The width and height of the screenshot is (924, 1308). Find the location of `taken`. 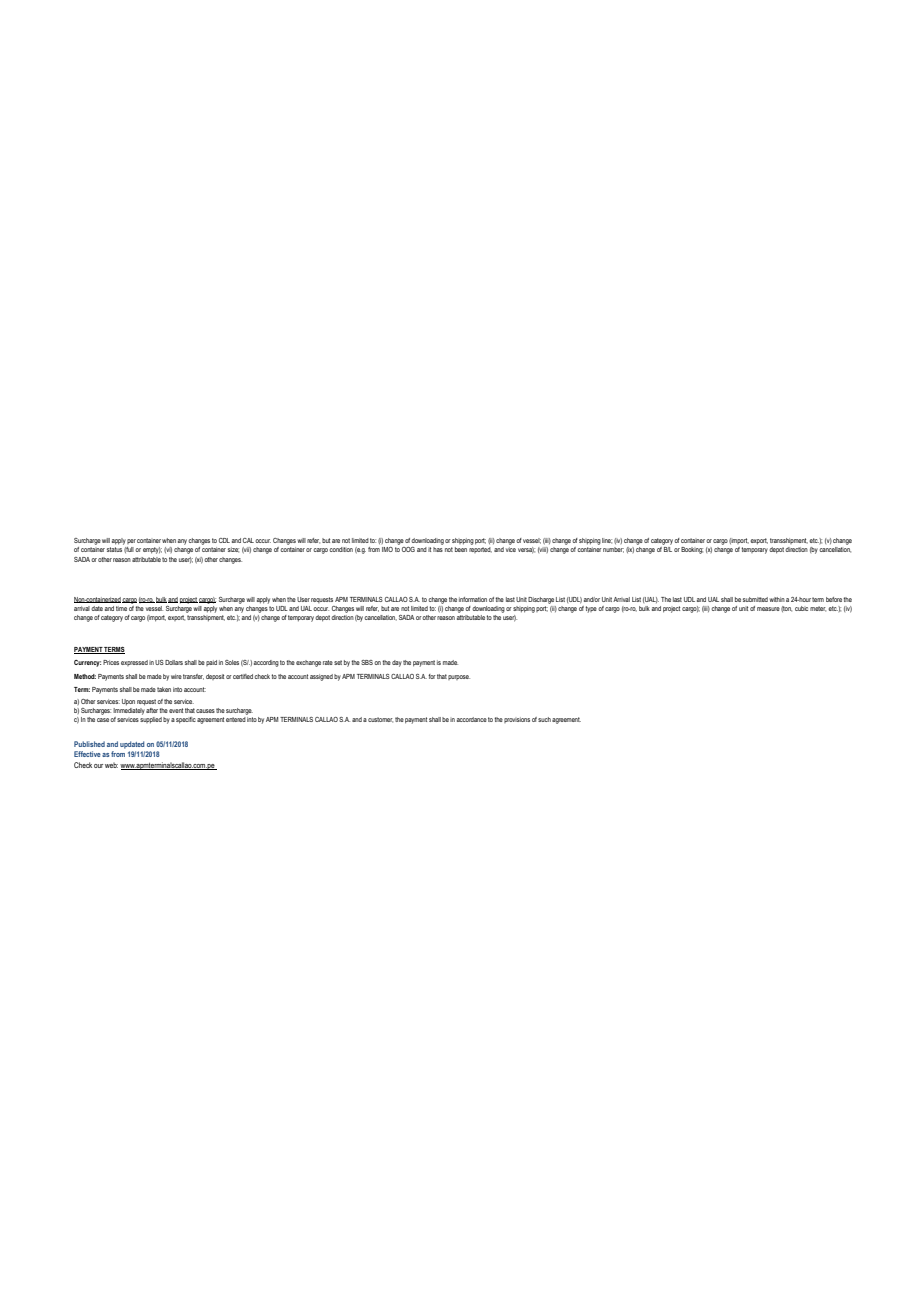

taken is located at coordinates (164, 689).
